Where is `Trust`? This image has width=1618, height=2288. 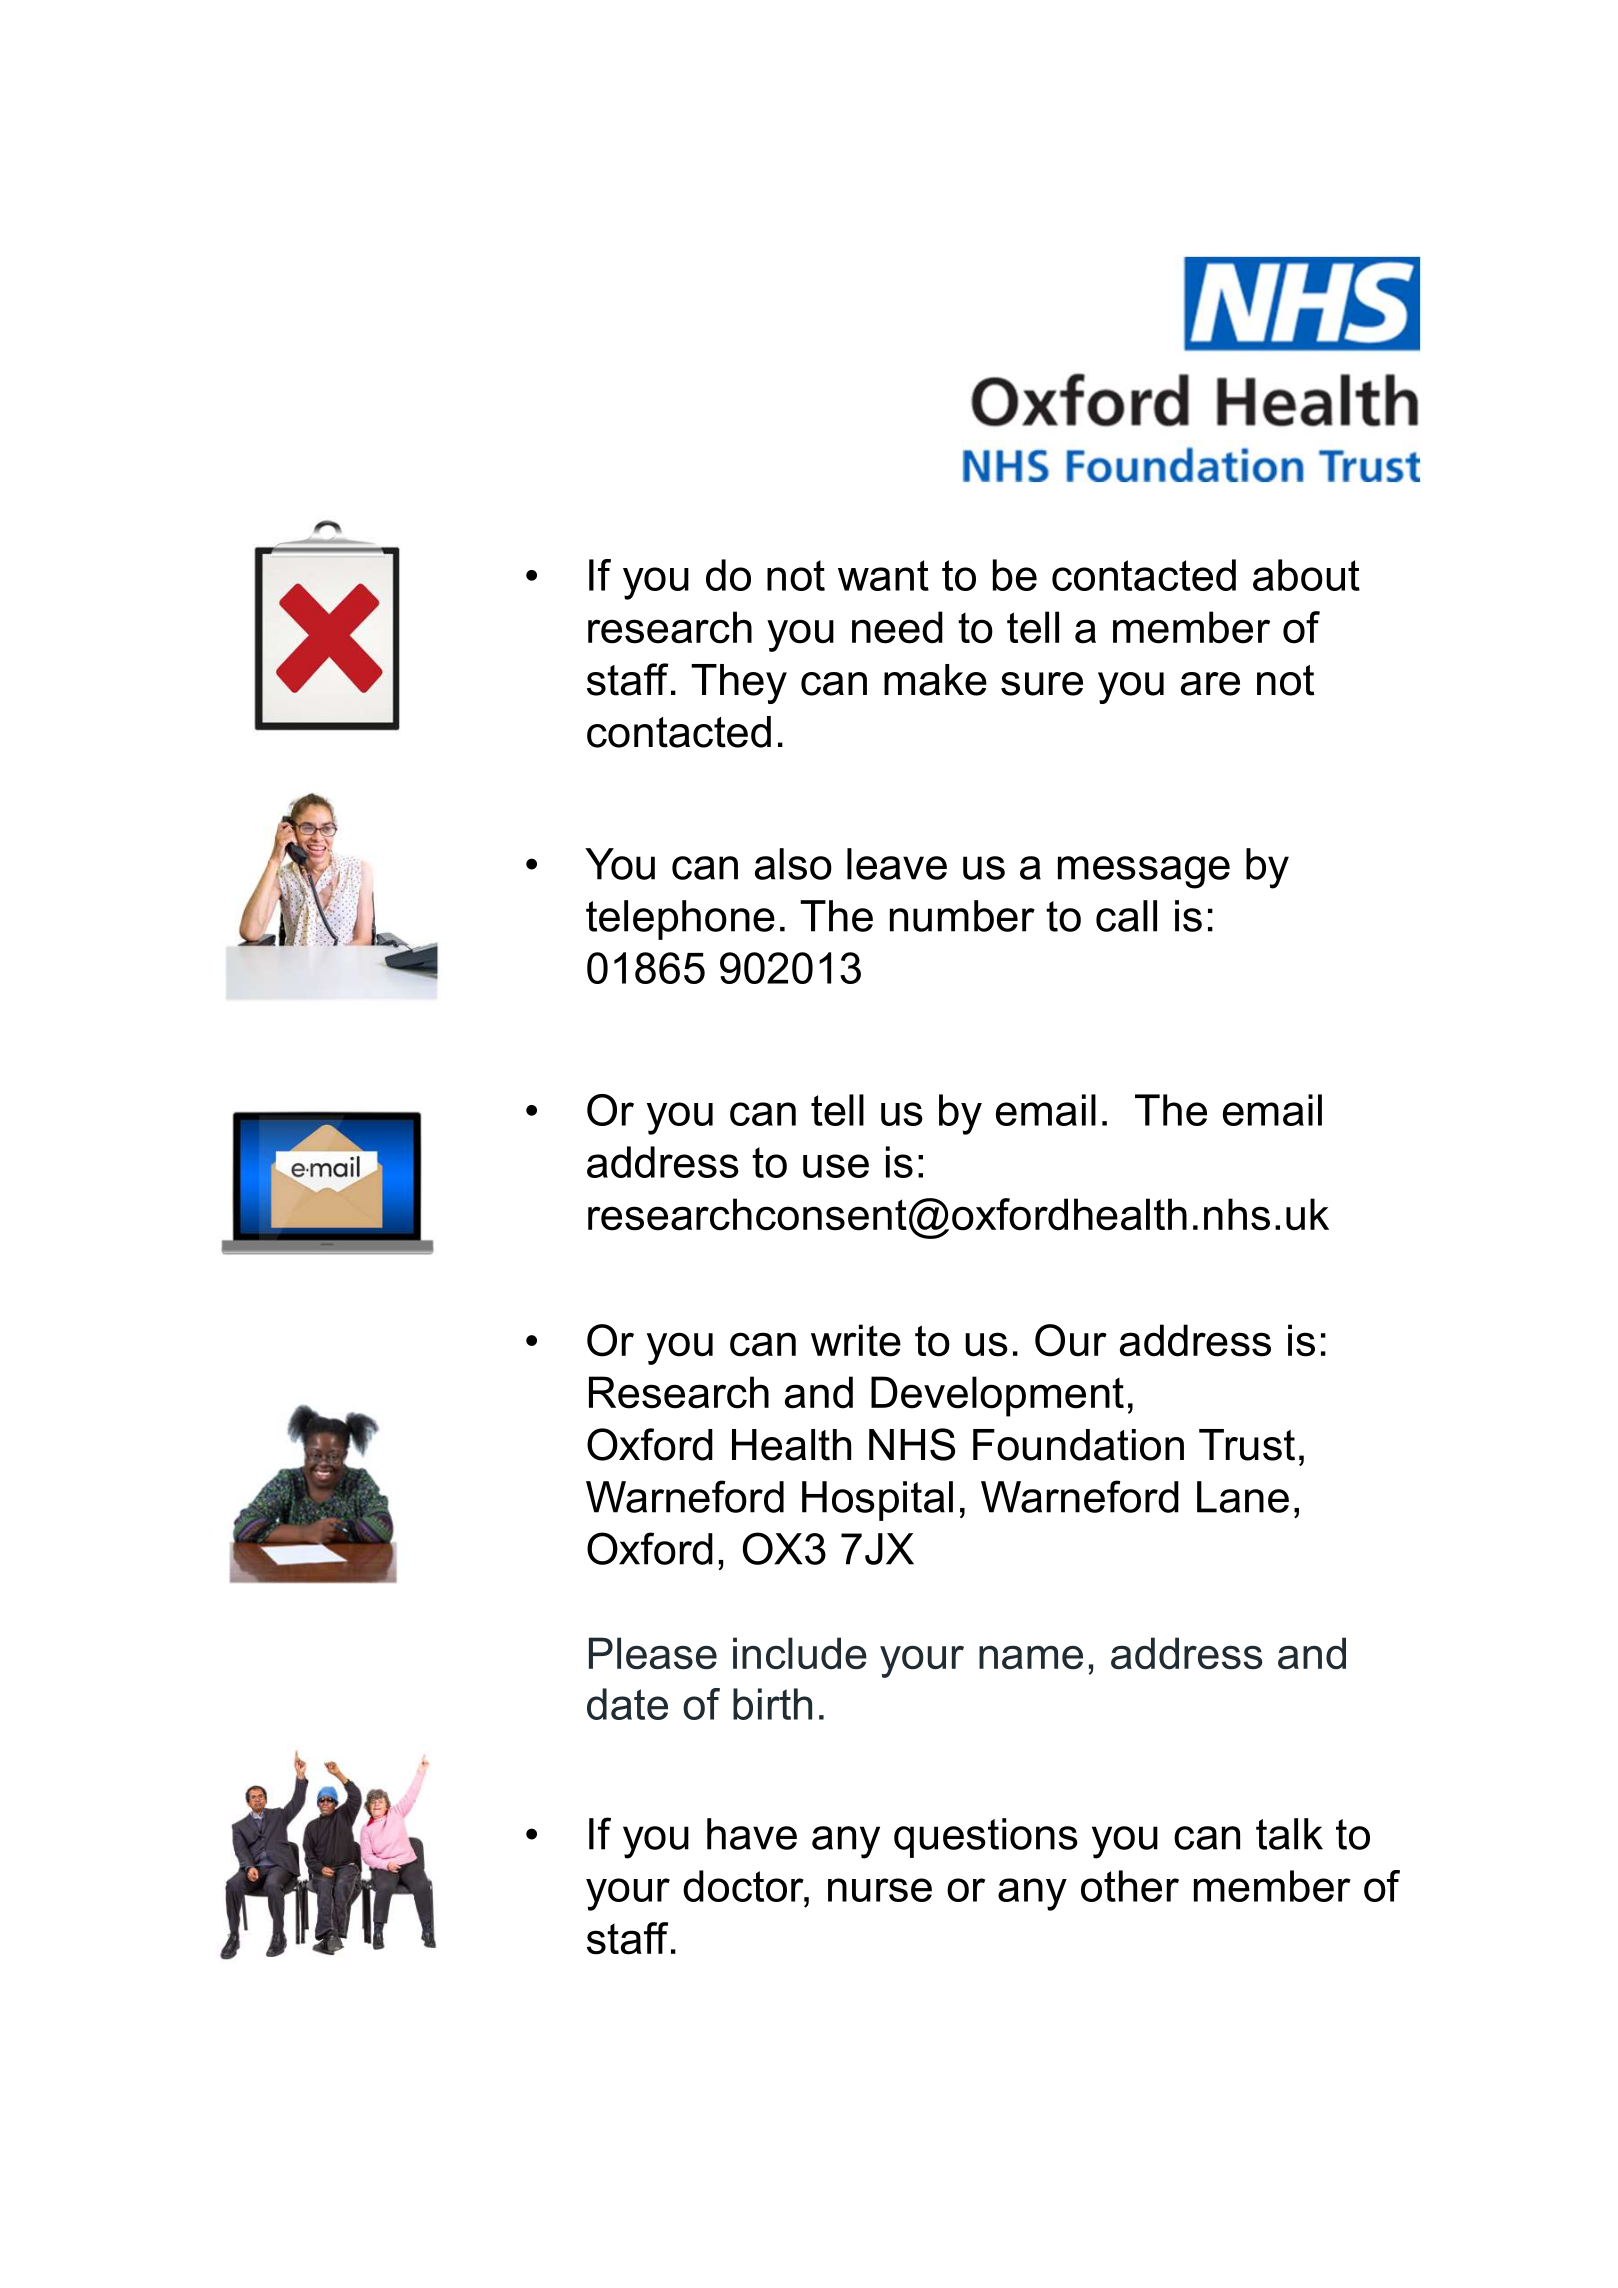
Trust is located at coordinates (1247, 1445).
